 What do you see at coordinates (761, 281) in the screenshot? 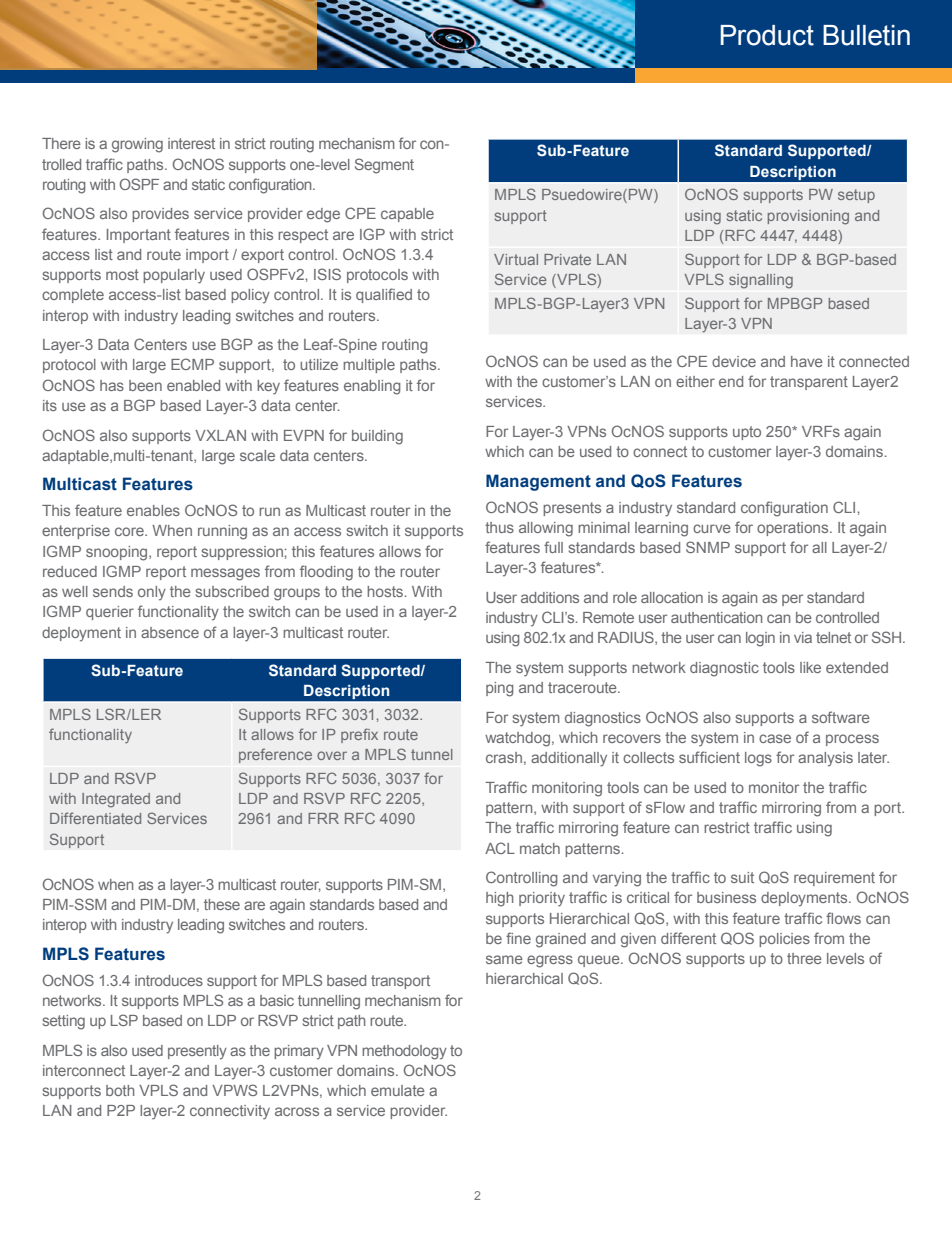
I see `signalling` at bounding box center [761, 281].
